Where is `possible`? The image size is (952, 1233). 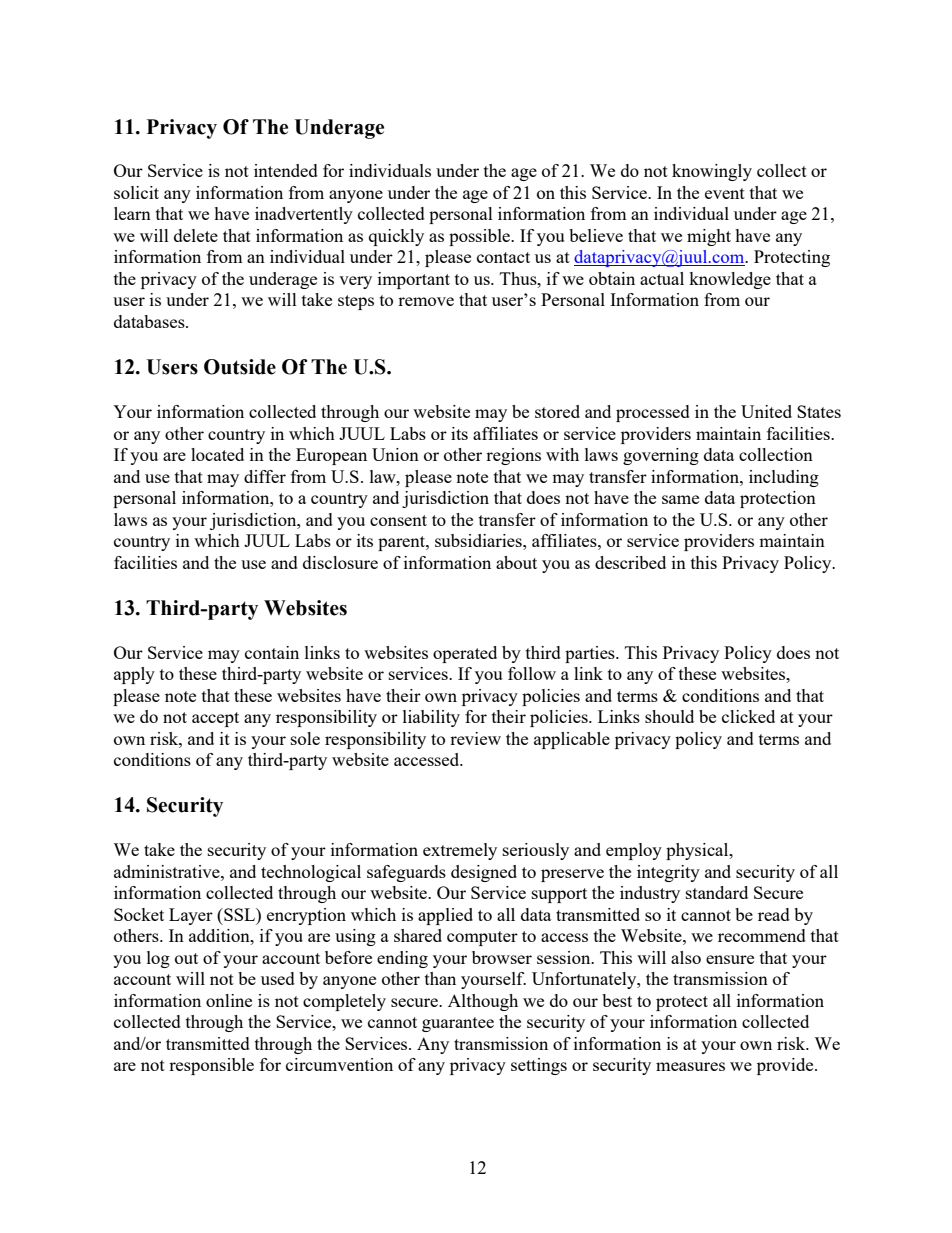 possible is located at coordinates (481, 237).
